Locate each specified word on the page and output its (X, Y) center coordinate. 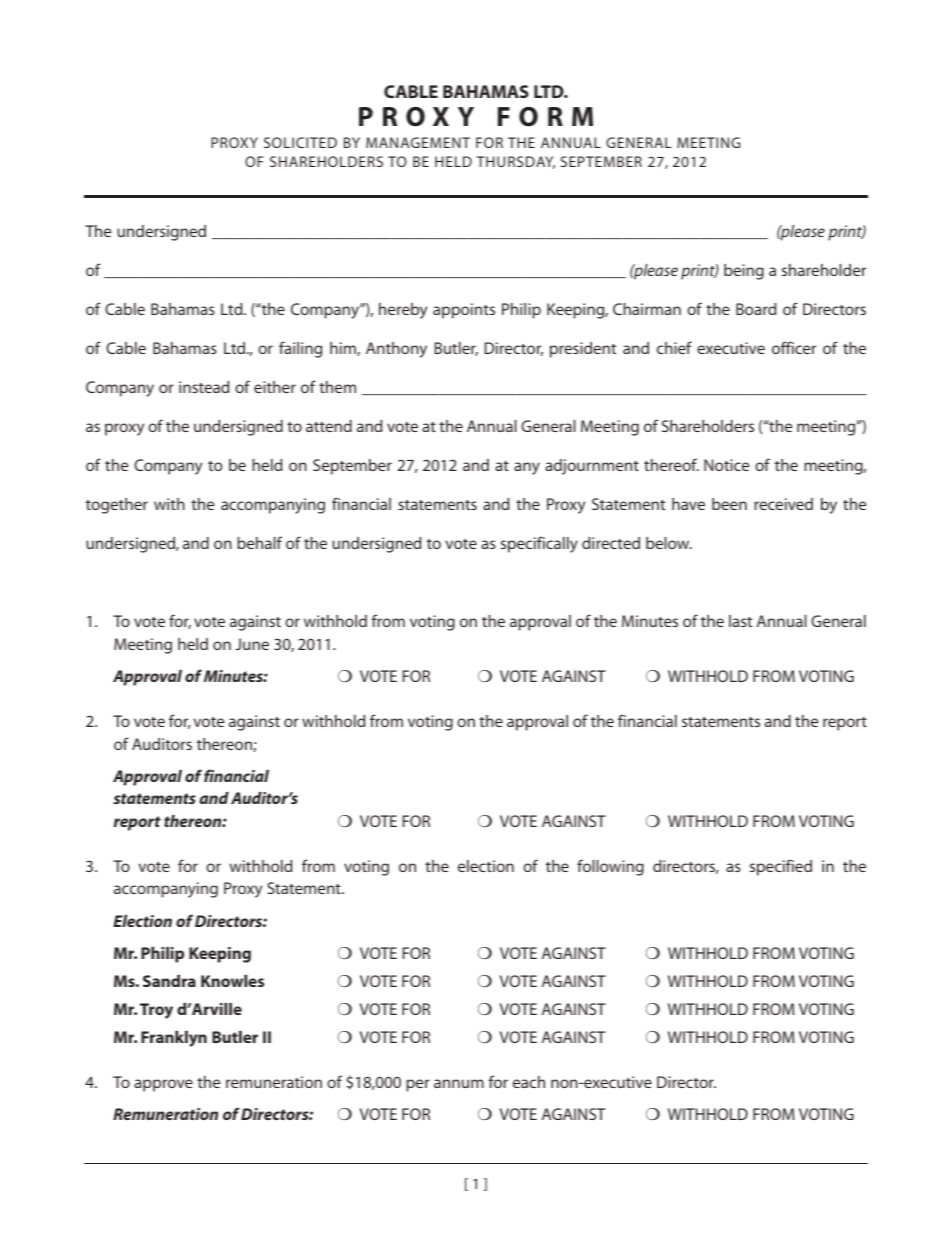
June (252, 644)
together (117, 506)
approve (163, 1085)
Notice (726, 465)
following (610, 867)
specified (781, 867)
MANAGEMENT (418, 142)
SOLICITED (300, 142)
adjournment (592, 467)
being (744, 272)
